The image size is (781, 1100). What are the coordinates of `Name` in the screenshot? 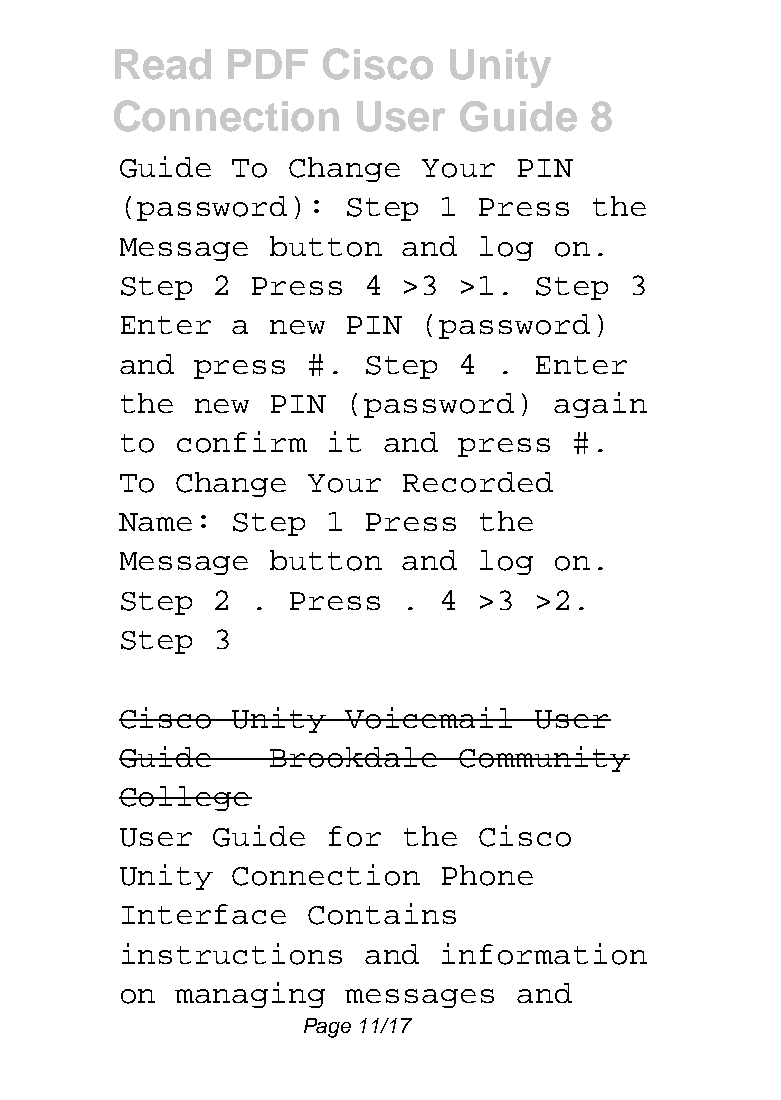 It's located at (155, 522).
